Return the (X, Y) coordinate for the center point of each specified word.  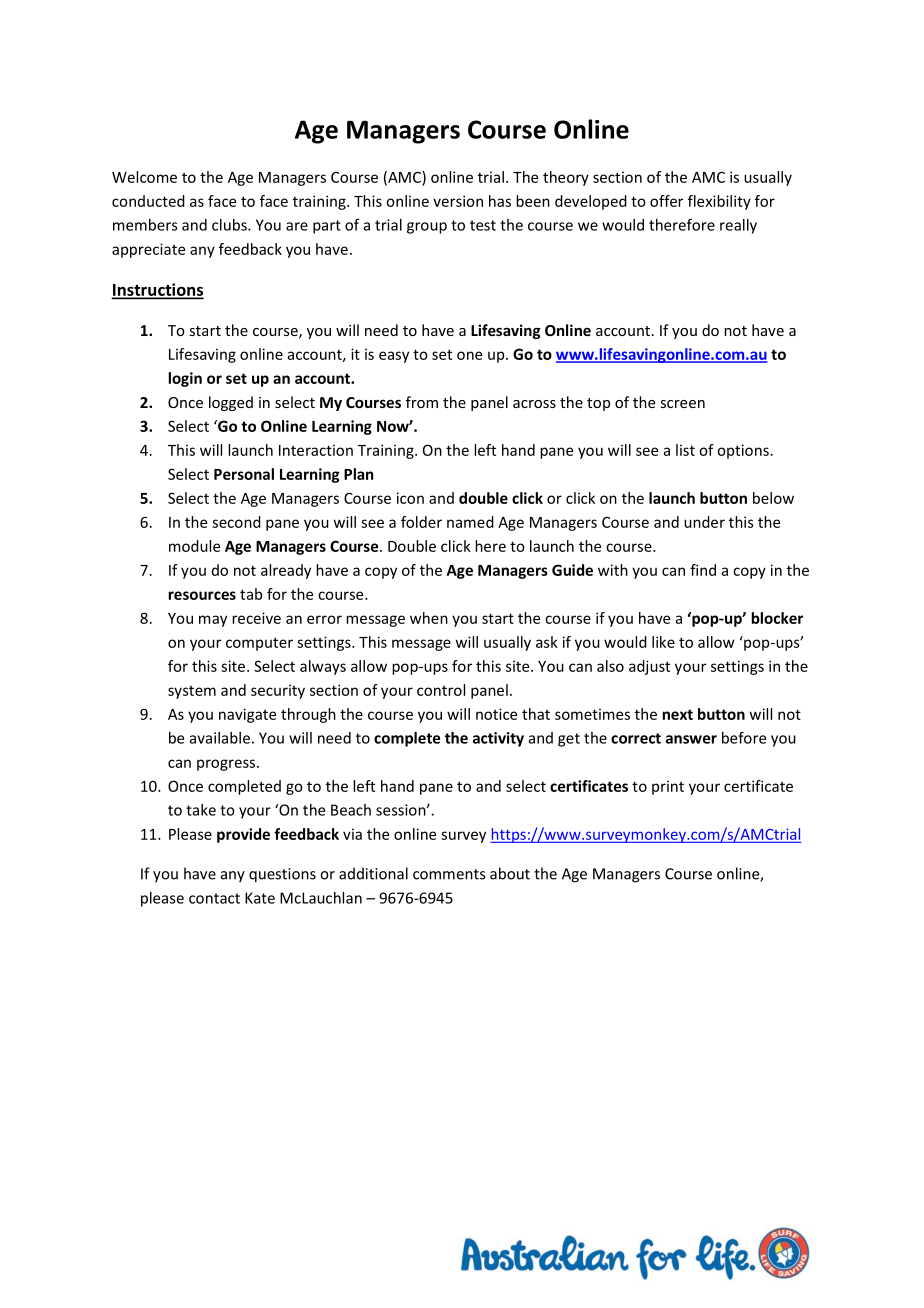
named (470, 522)
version (458, 201)
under (704, 522)
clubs (230, 225)
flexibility (719, 202)
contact (214, 898)
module (194, 546)
